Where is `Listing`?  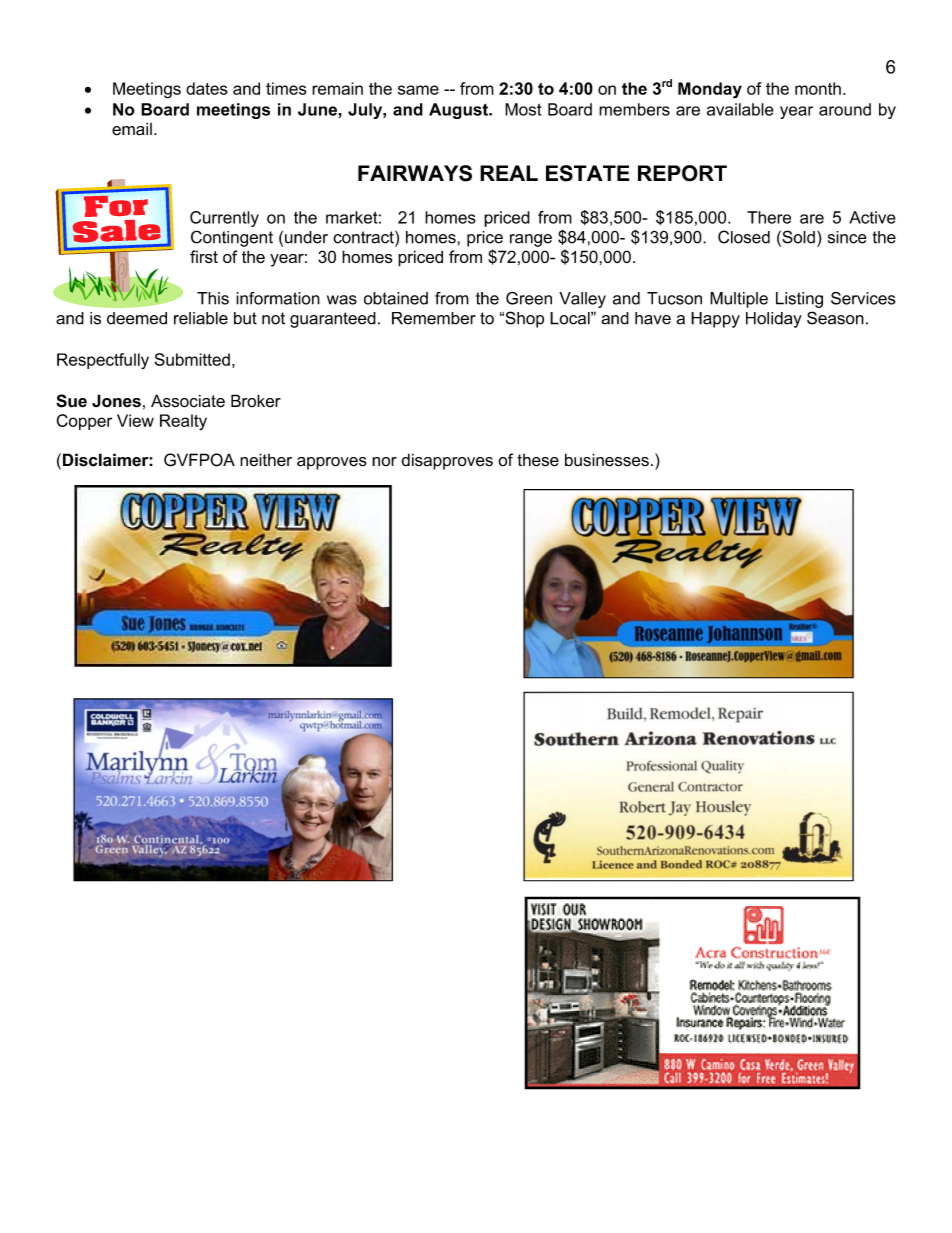 Listing is located at coordinates (799, 300).
